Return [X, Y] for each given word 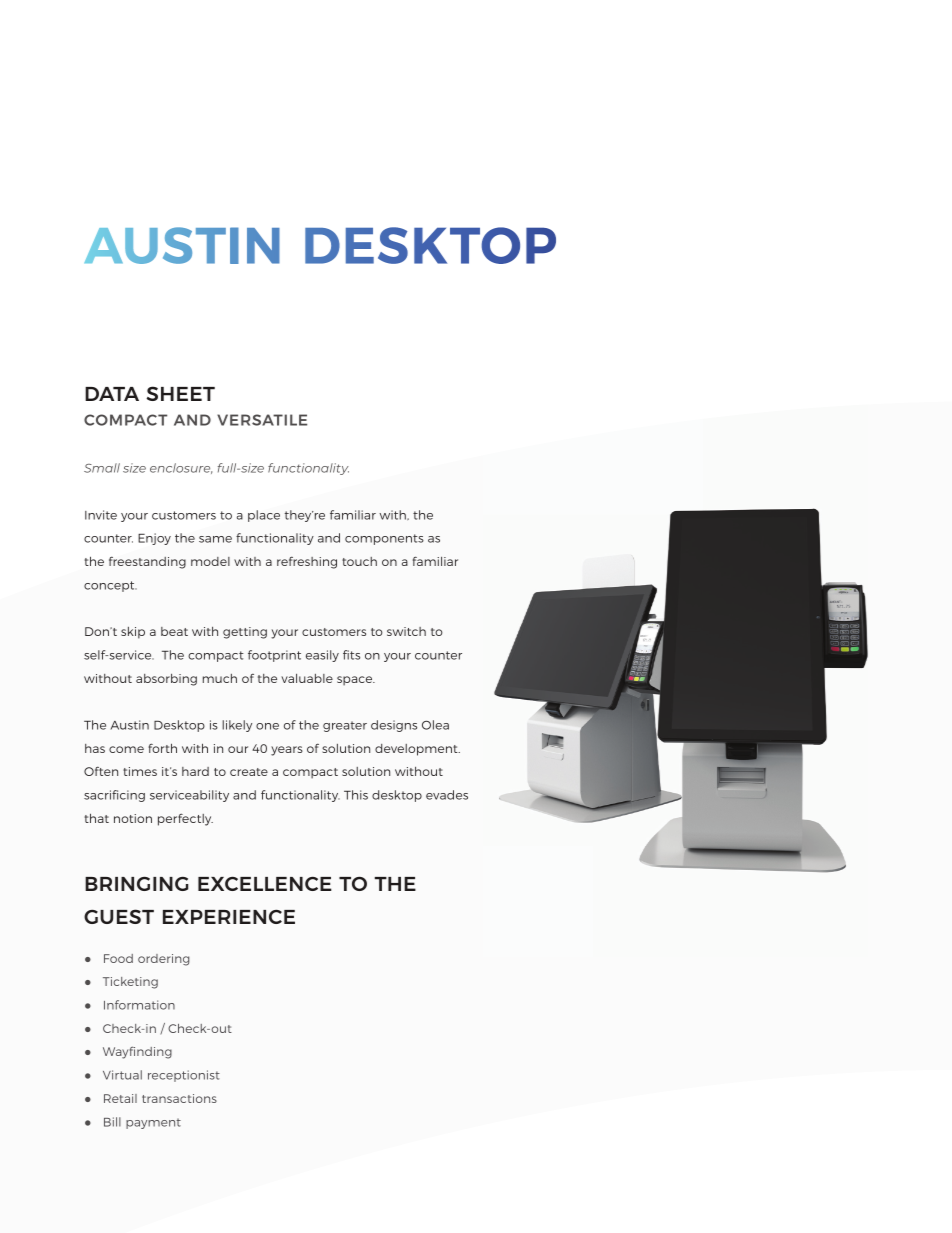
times [140, 771]
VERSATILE [262, 420]
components [384, 539]
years [287, 751]
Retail [120, 1098]
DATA [112, 394]
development [417, 750]
